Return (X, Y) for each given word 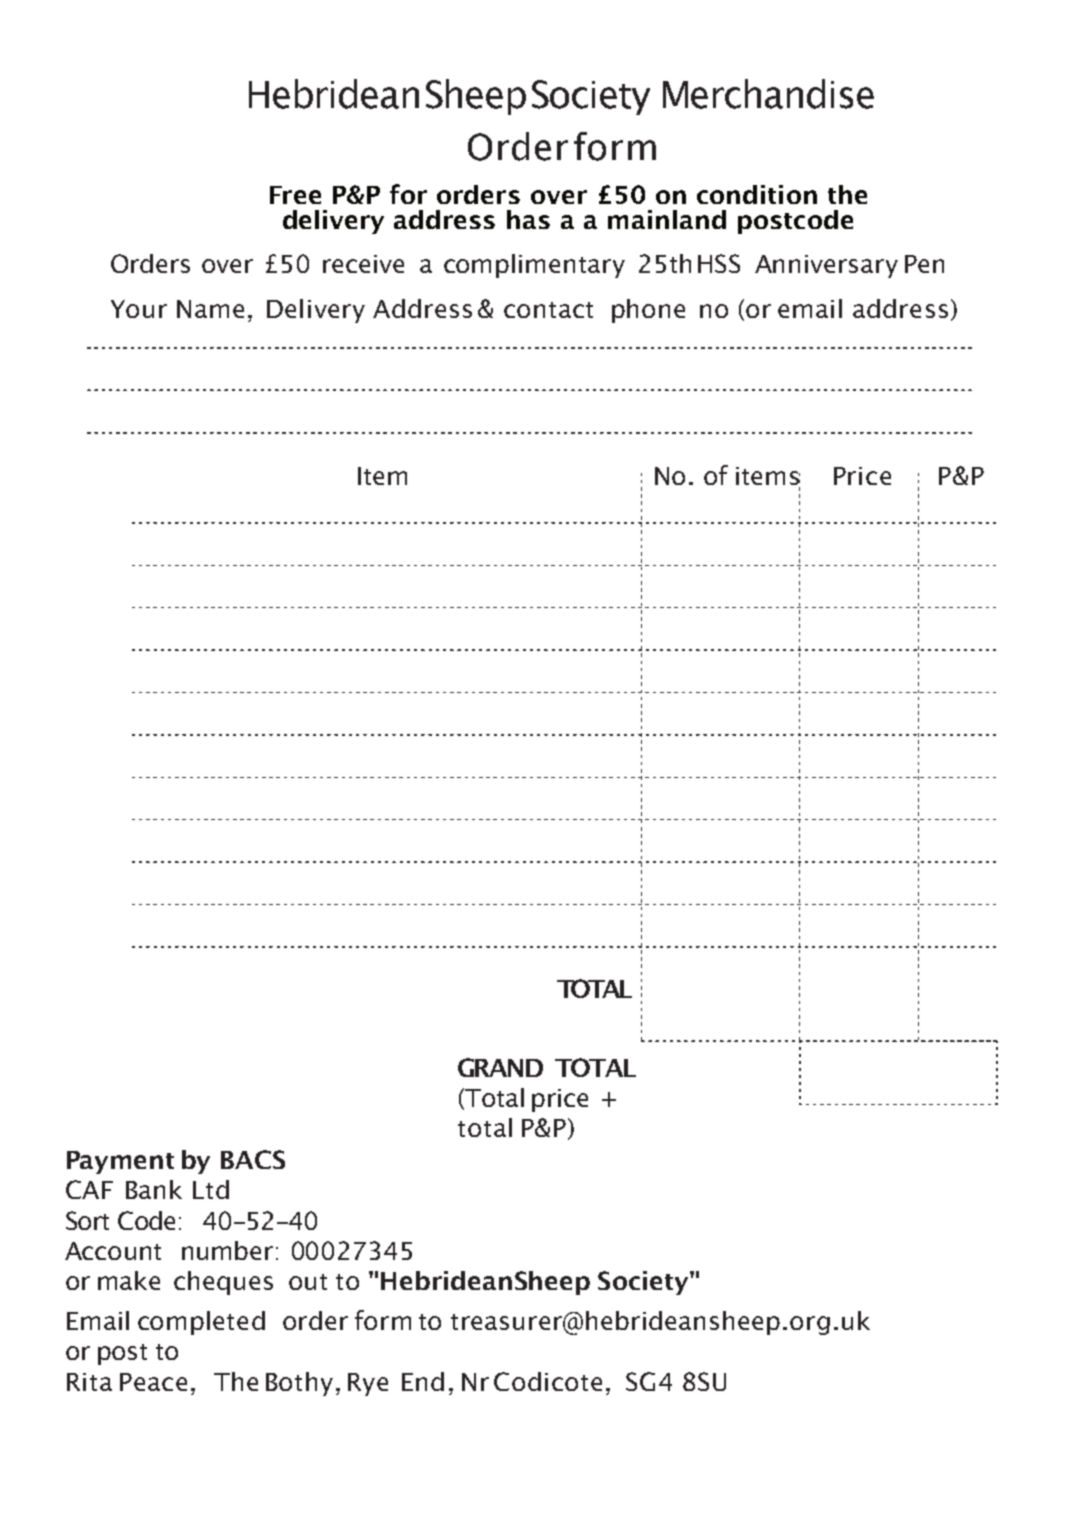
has (528, 219)
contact (548, 310)
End (423, 1381)
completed (201, 1323)
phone (648, 311)
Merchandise (768, 94)
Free (295, 195)
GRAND (500, 1067)
